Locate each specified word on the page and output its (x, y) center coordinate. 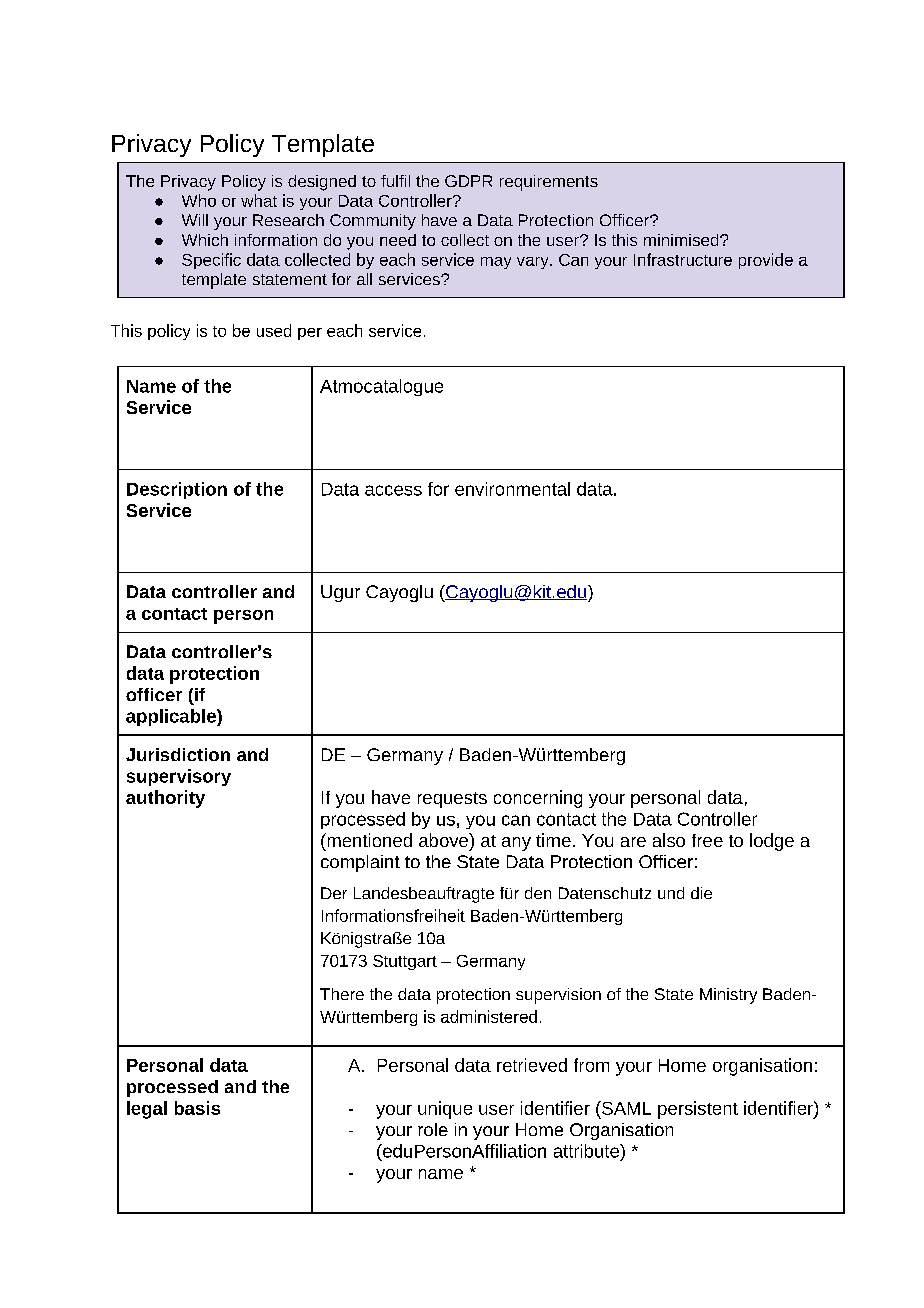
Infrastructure (683, 259)
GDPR (468, 181)
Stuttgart (405, 962)
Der (334, 893)
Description (177, 490)
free (707, 840)
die (701, 893)
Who (199, 200)
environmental (512, 489)
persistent (698, 1110)
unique (445, 1110)
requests (452, 800)
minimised (682, 240)
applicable (172, 717)
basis (197, 1108)
